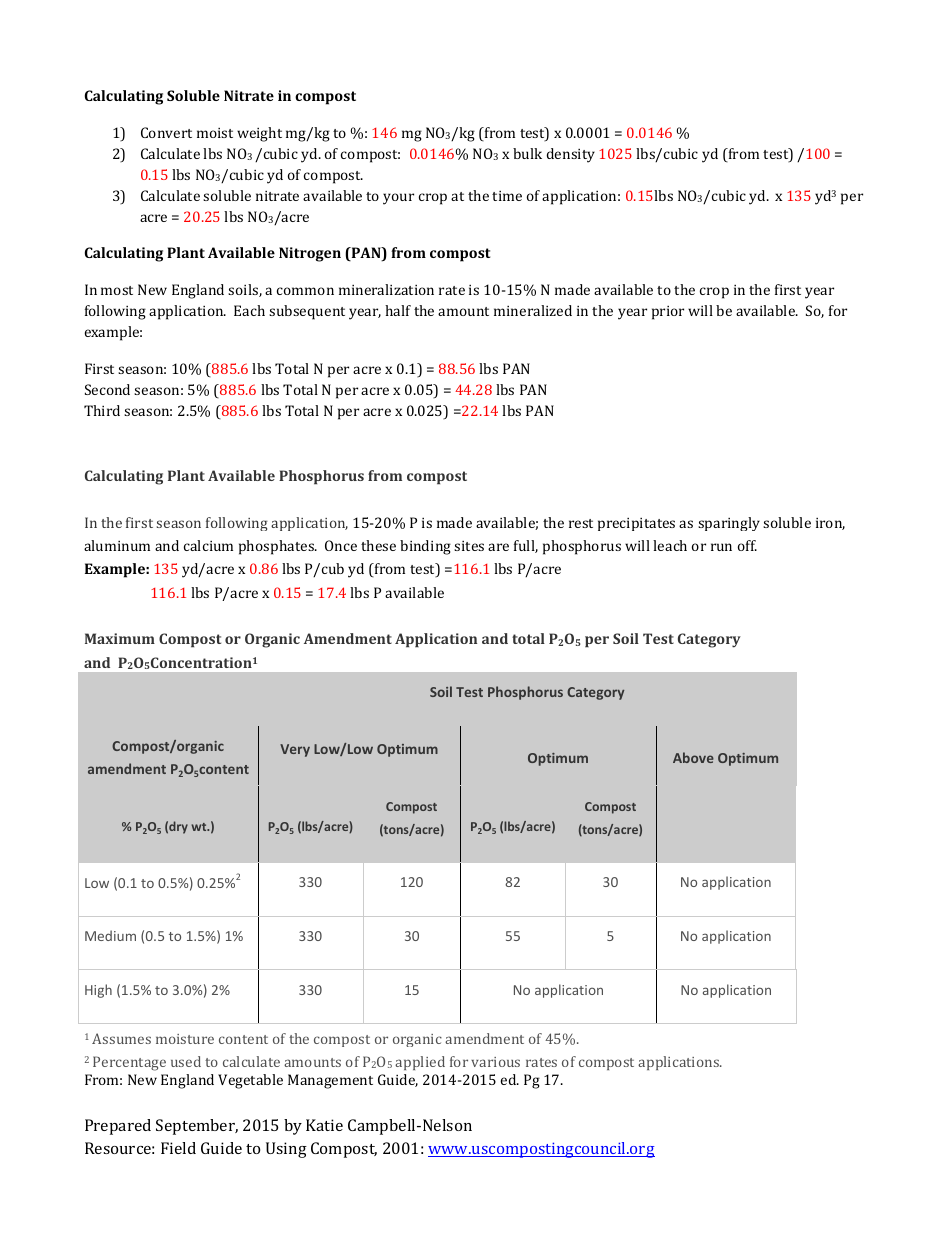 The height and width of the screenshot is (1233, 952). I want to click on sites, so click(469, 546).
